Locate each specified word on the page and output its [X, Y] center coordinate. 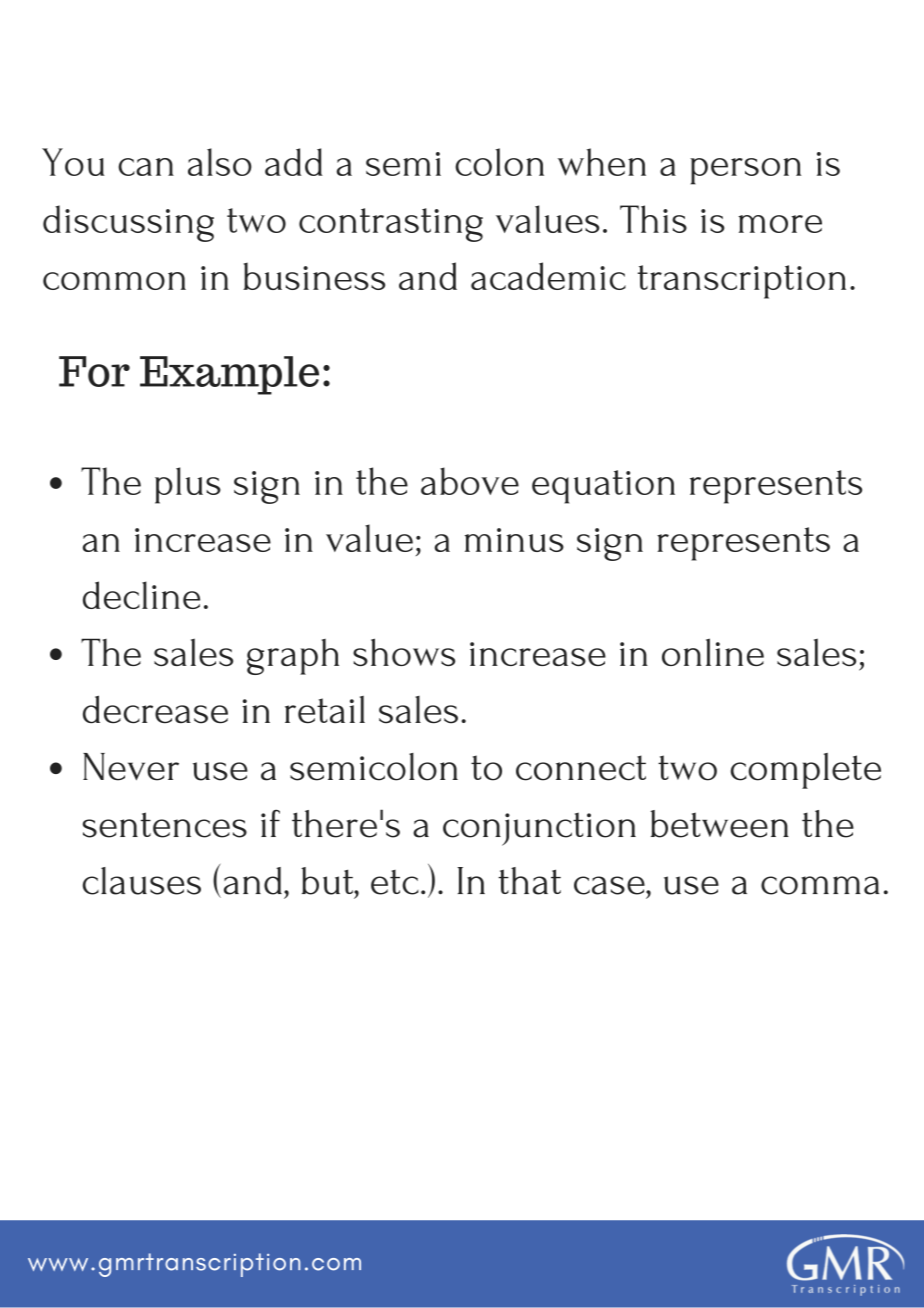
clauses [142, 881]
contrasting [391, 225]
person [745, 171]
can [146, 167]
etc [395, 882]
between [719, 824]
